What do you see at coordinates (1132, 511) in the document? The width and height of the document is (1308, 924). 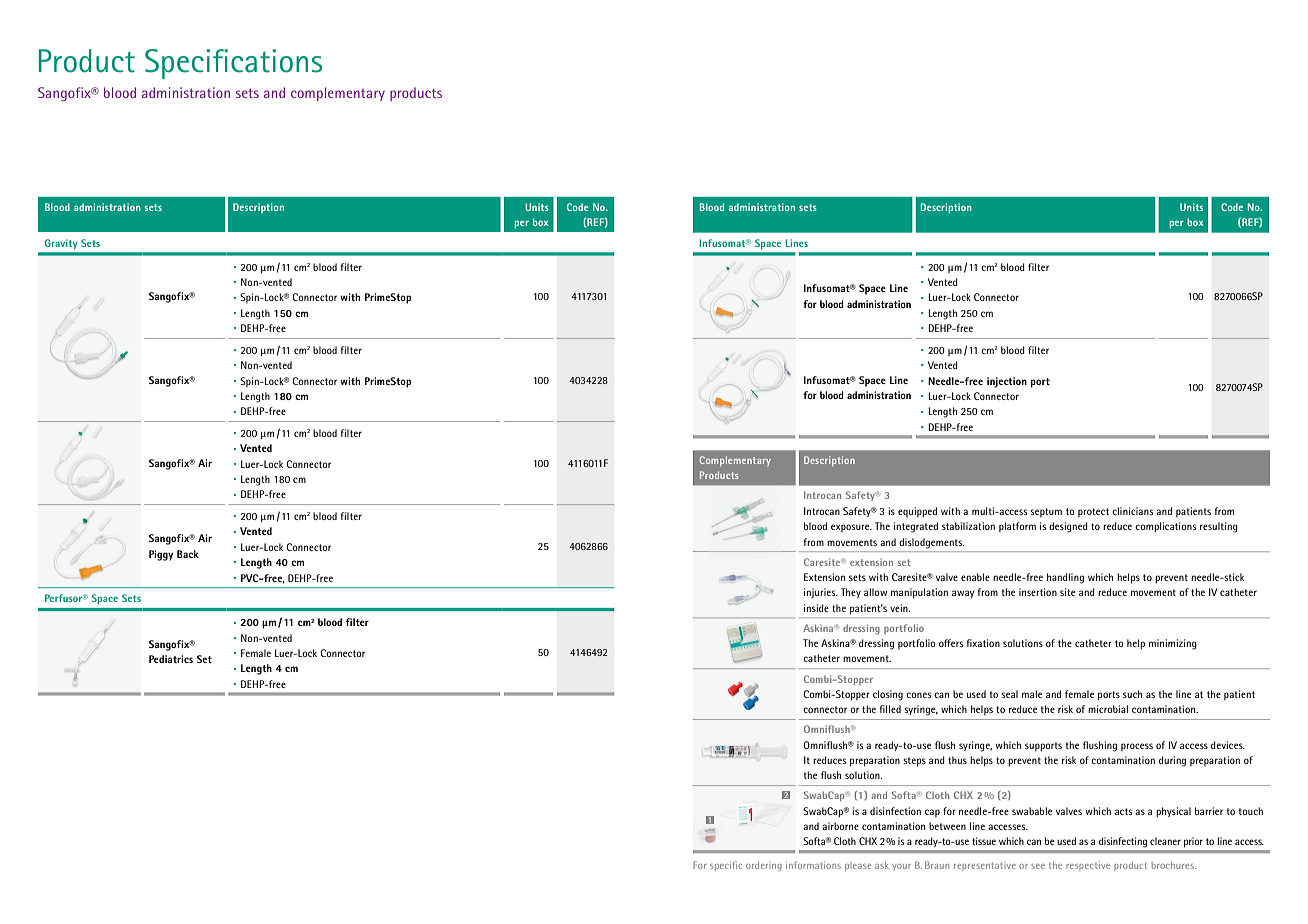 I see `clinicians` at bounding box center [1132, 511].
